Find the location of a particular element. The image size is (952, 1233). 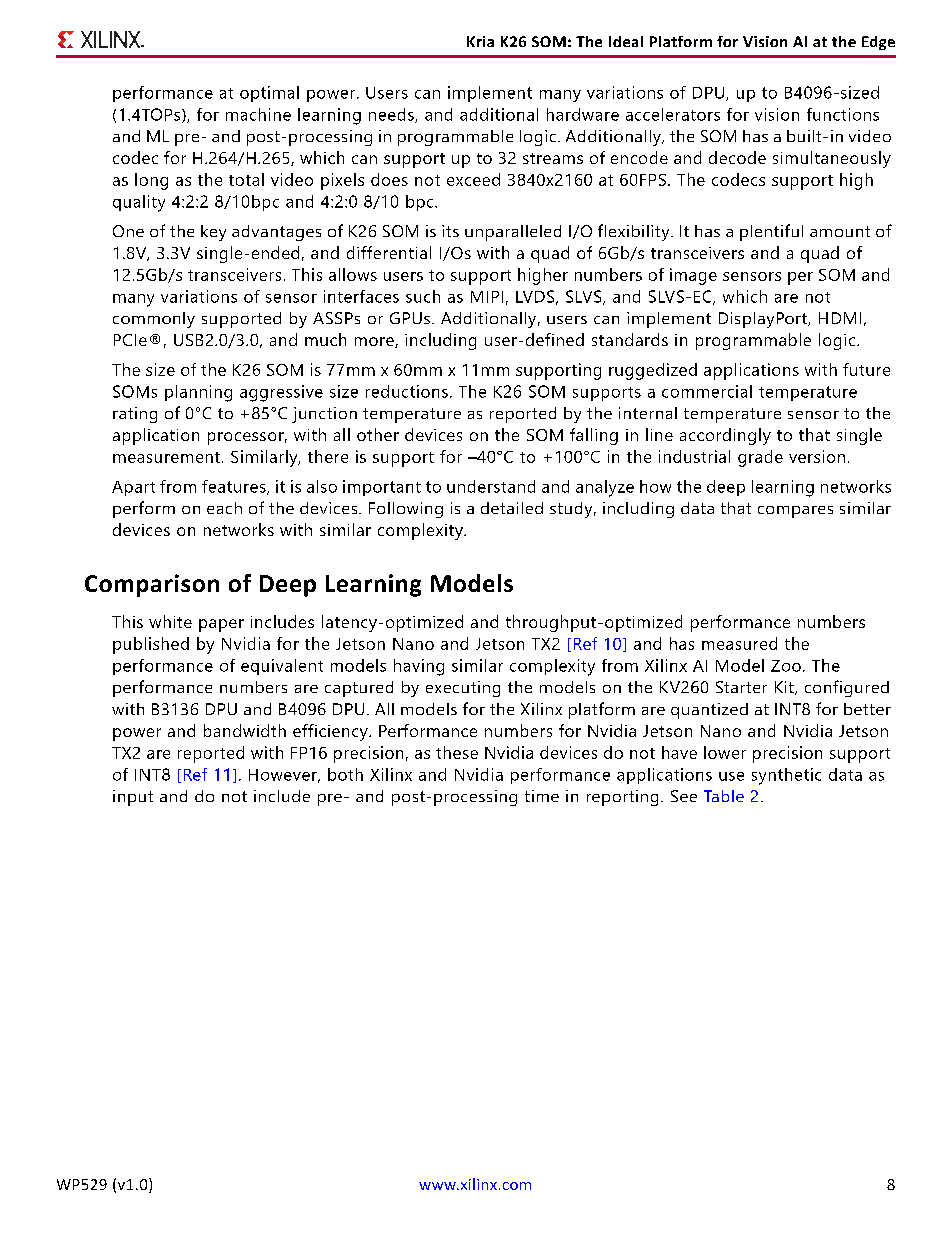

optimal is located at coordinates (269, 94).
